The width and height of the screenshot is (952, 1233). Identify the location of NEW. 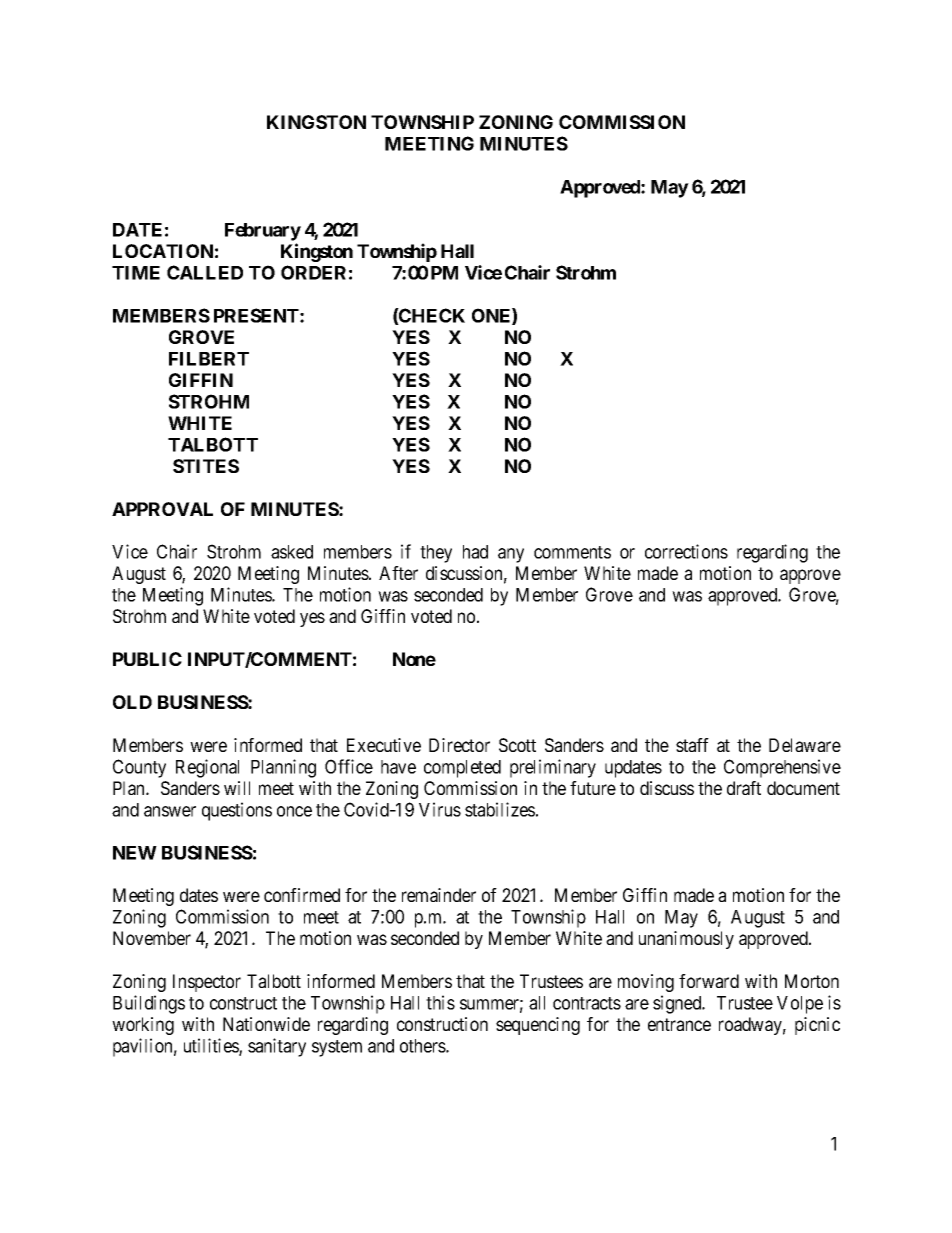
(135, 853).
